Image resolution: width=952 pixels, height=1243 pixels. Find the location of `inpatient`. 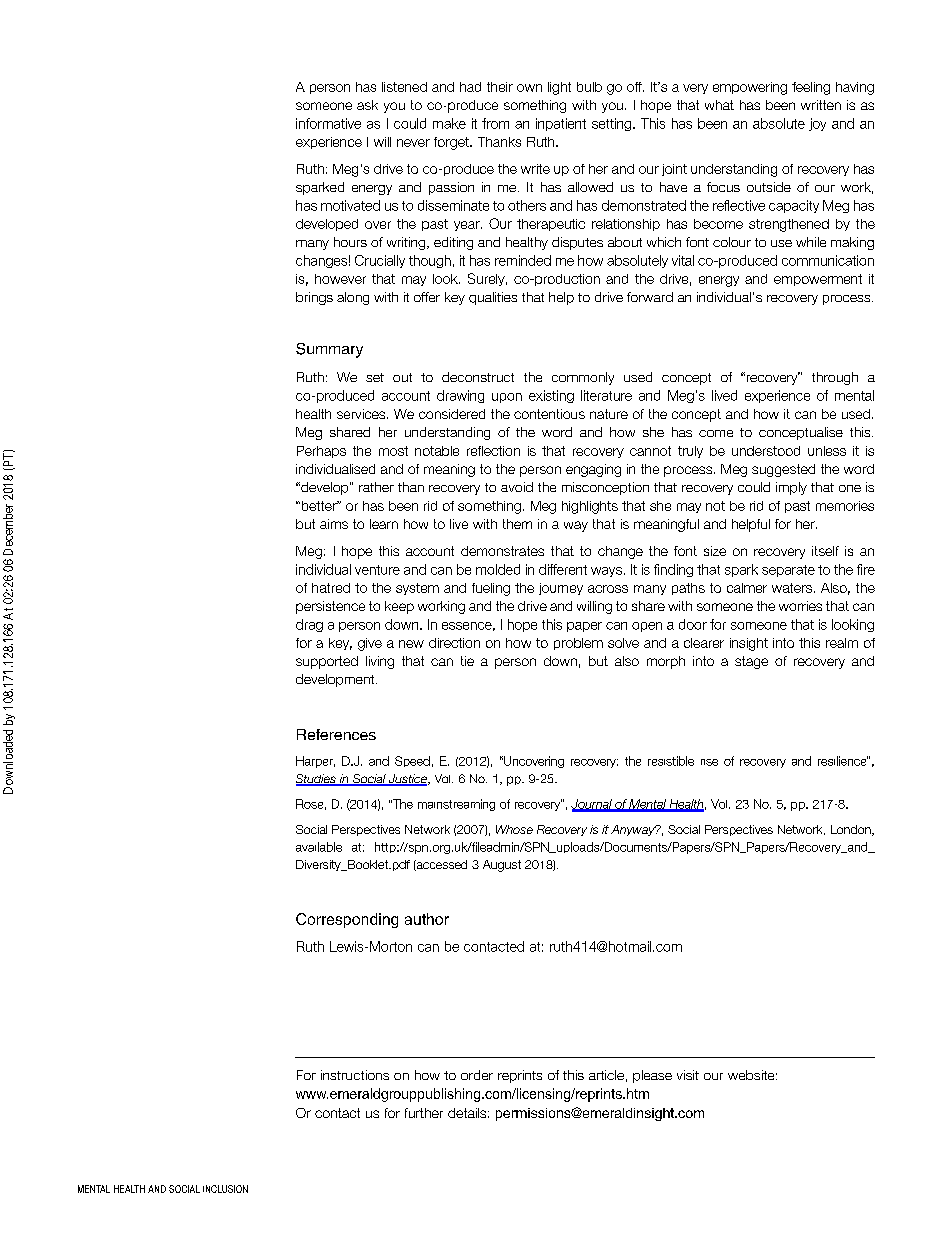

inpatient is located at coordinates (561, 124).
